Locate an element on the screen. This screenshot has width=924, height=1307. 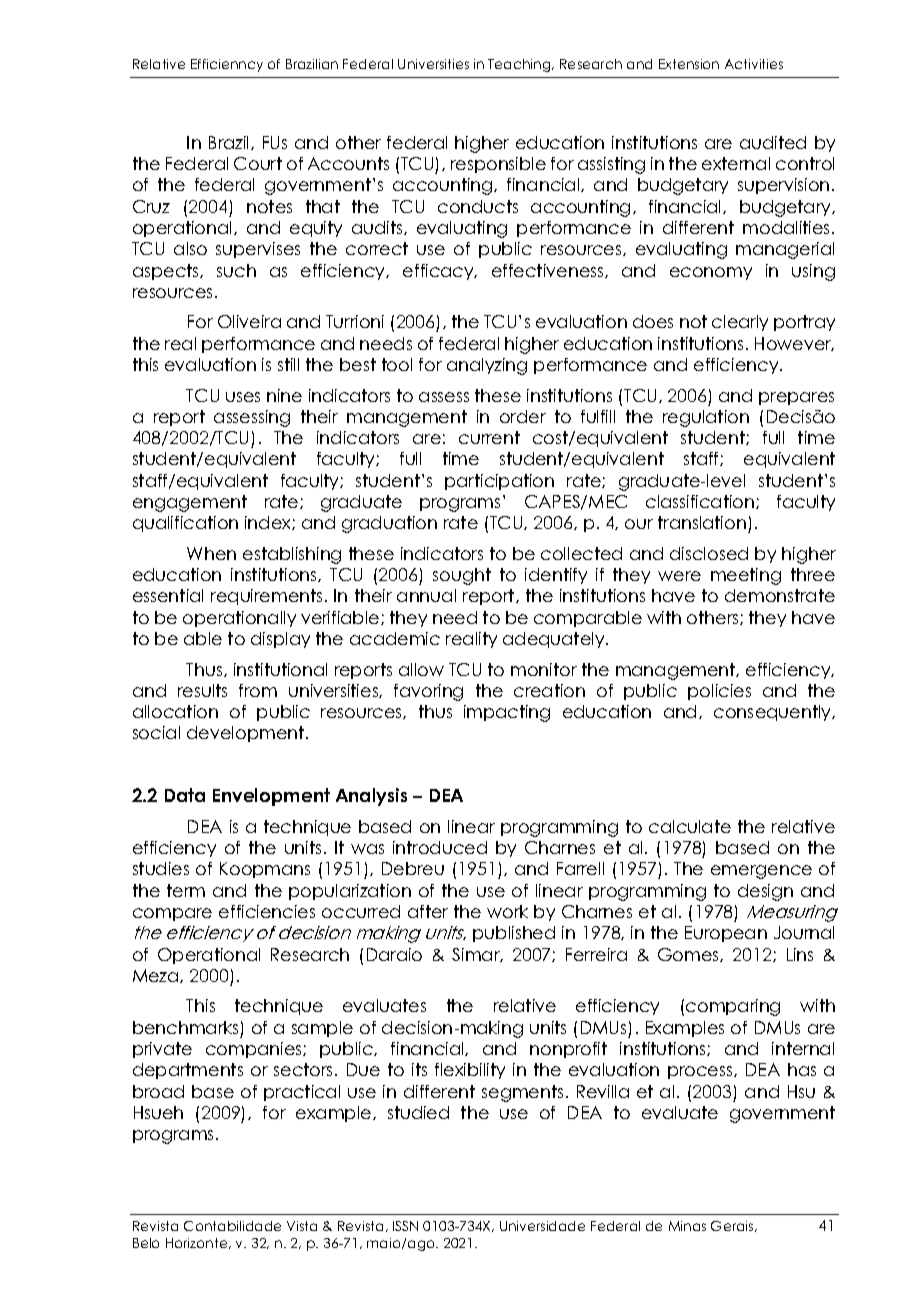
ISSN is located at coordinates (405, 1226).
